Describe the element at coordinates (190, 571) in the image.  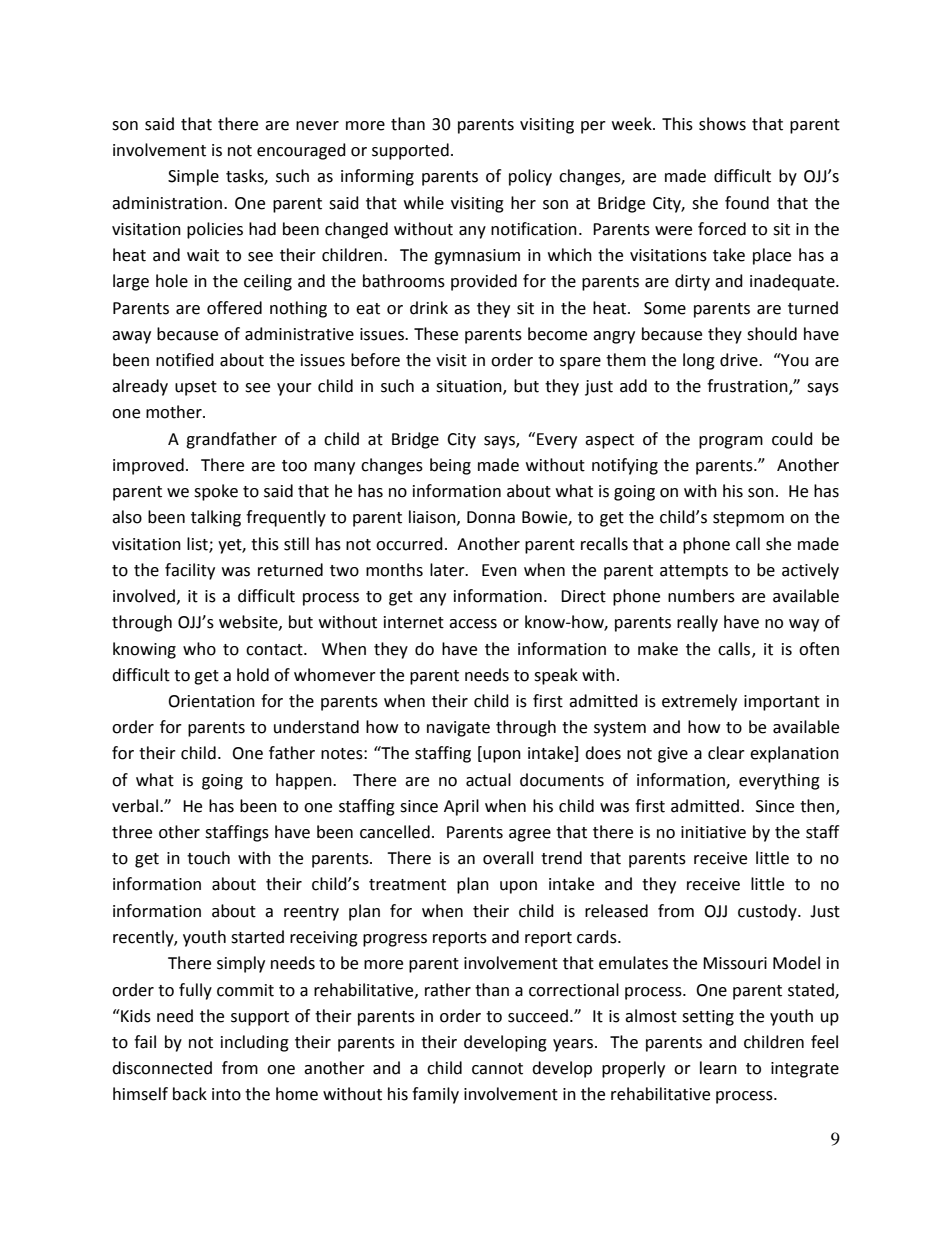
I see `facility` at that location.
